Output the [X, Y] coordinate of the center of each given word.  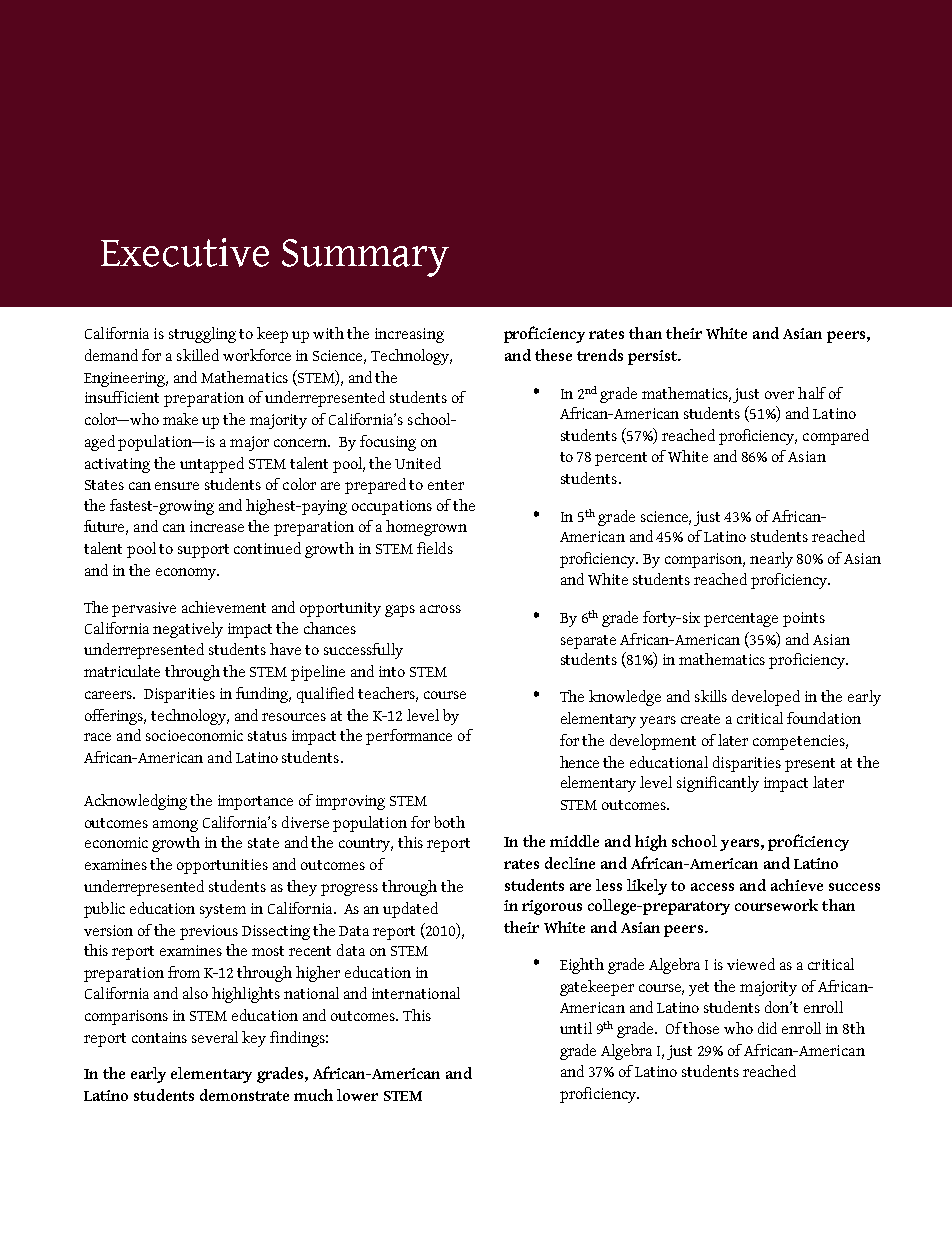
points [804, 619]
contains [159, 1037]
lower [357, 1095]
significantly [718, 784]
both [449, 822]
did [767, 1028]
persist [653, 357]
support [203, 551]
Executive [185, 252]
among [175, 826]
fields [435, 548]
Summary [365, 258]
